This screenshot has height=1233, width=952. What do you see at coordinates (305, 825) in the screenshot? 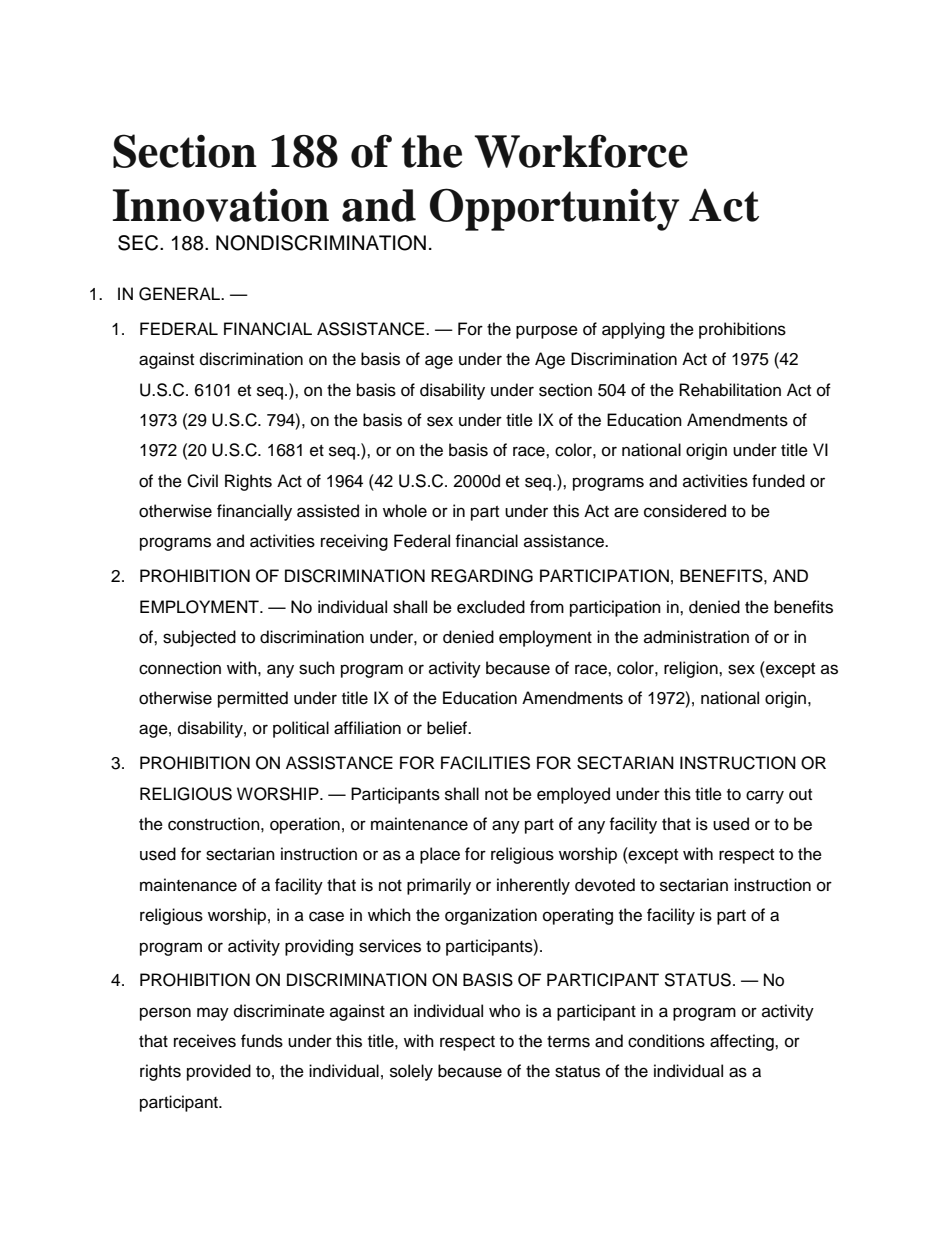
I see `operation` at bounding box center [305, 825].
